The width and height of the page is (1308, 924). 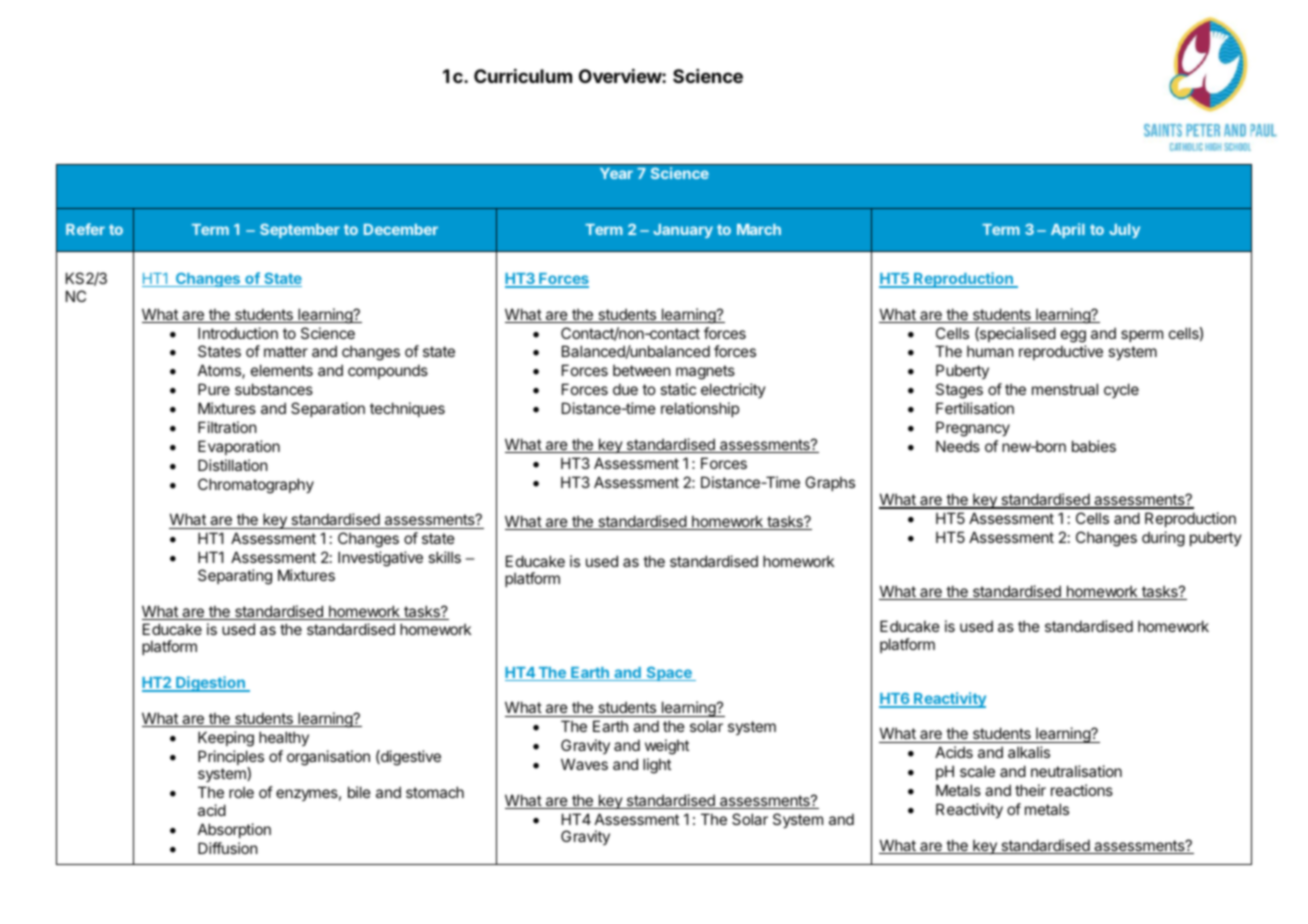 I want to click on Distillation, so click(x=233, y=465).
